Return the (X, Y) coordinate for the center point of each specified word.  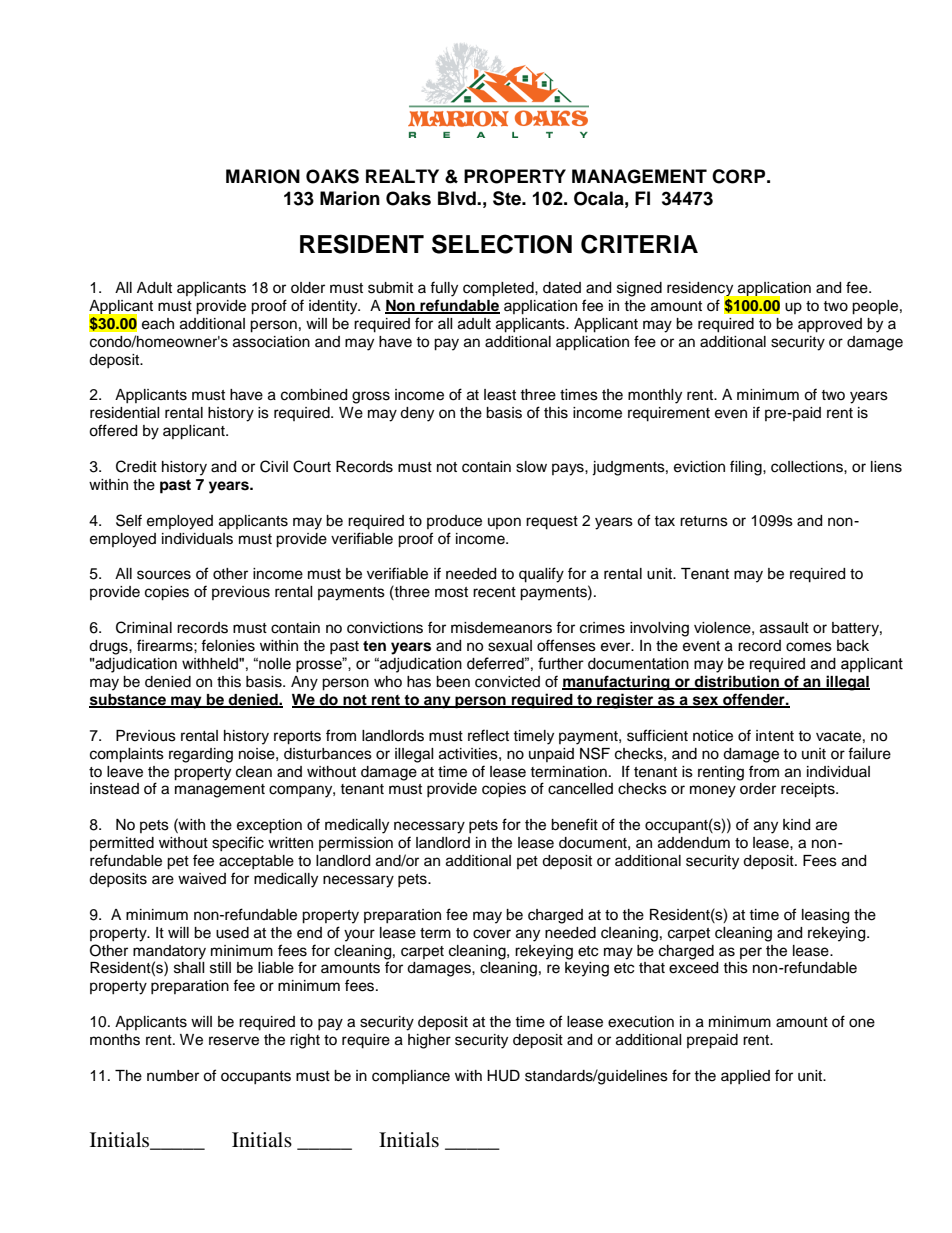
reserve (234, 1041)
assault (784, 628)
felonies (228, 645)
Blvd (458, 198)
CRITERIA (639, 244)
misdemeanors (501, 628)
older (308, 288)
